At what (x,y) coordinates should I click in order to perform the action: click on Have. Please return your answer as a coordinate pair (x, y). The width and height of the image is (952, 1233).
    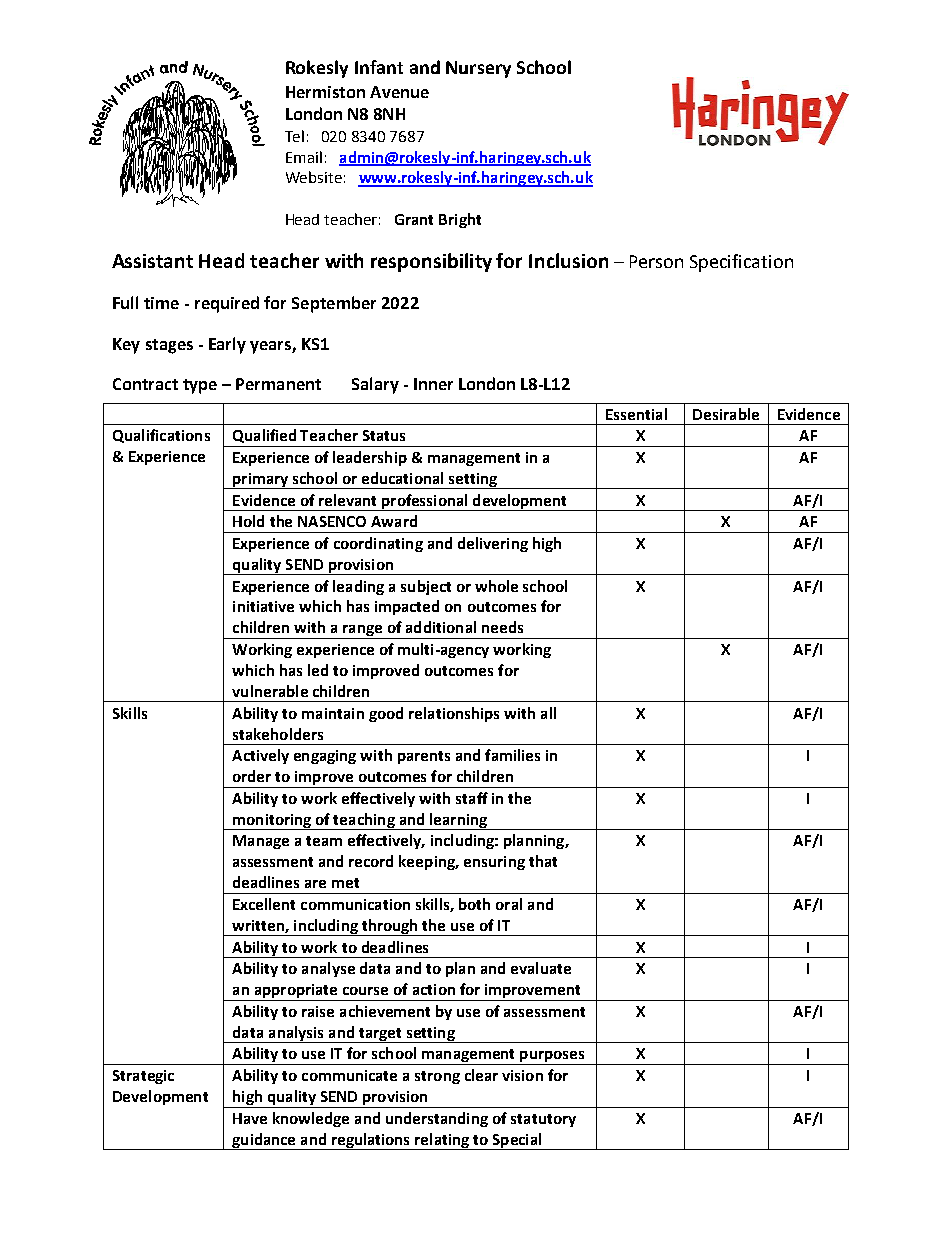
    Looking at the image, I should click on (250, 1118).
